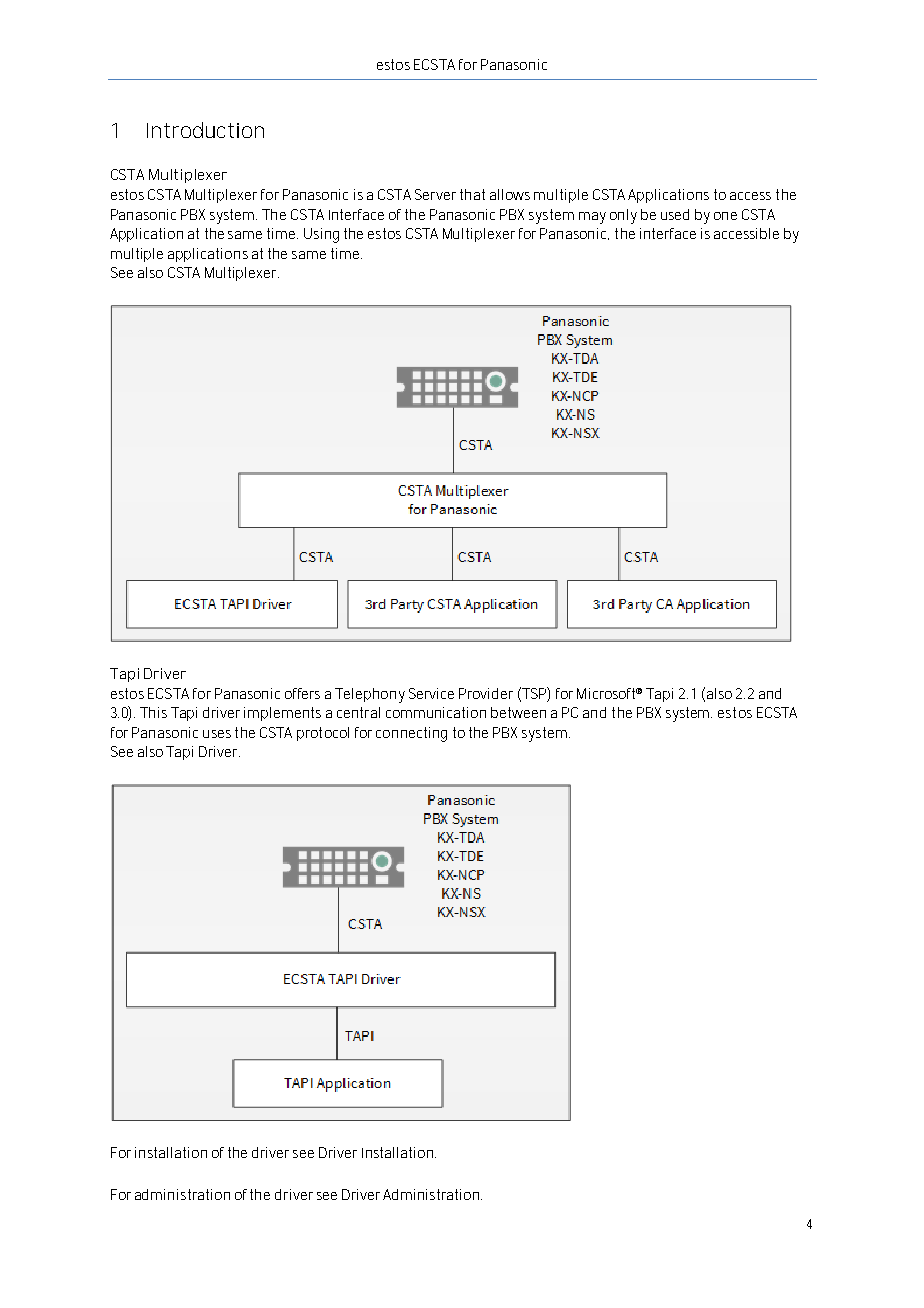 The image size is (924, 1308). What do you see at coordinates (431, 693) in the screenshot?
I see `Service` at bounding box center [431, 693].
